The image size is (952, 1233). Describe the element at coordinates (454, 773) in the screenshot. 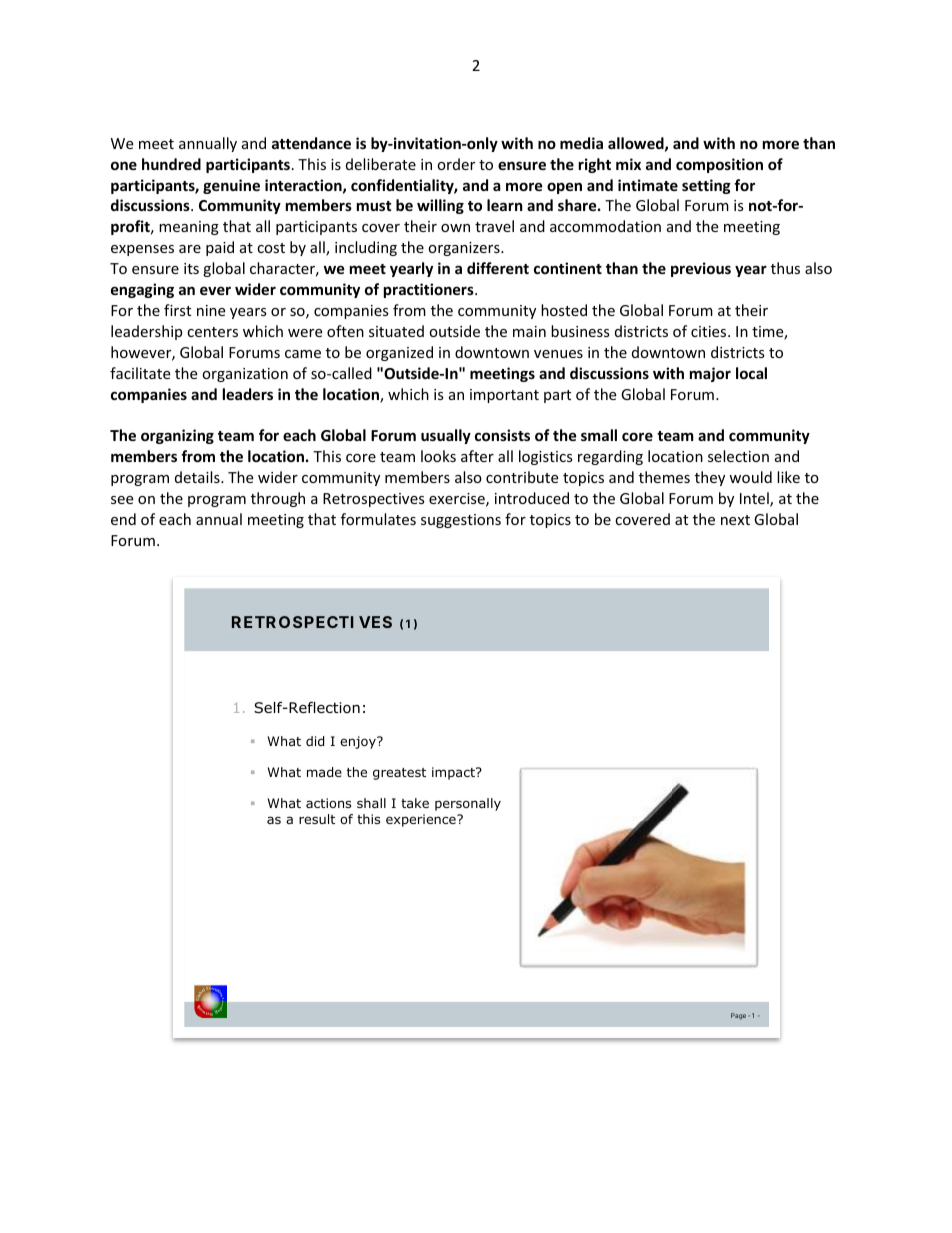

I see `impact` at that location.
